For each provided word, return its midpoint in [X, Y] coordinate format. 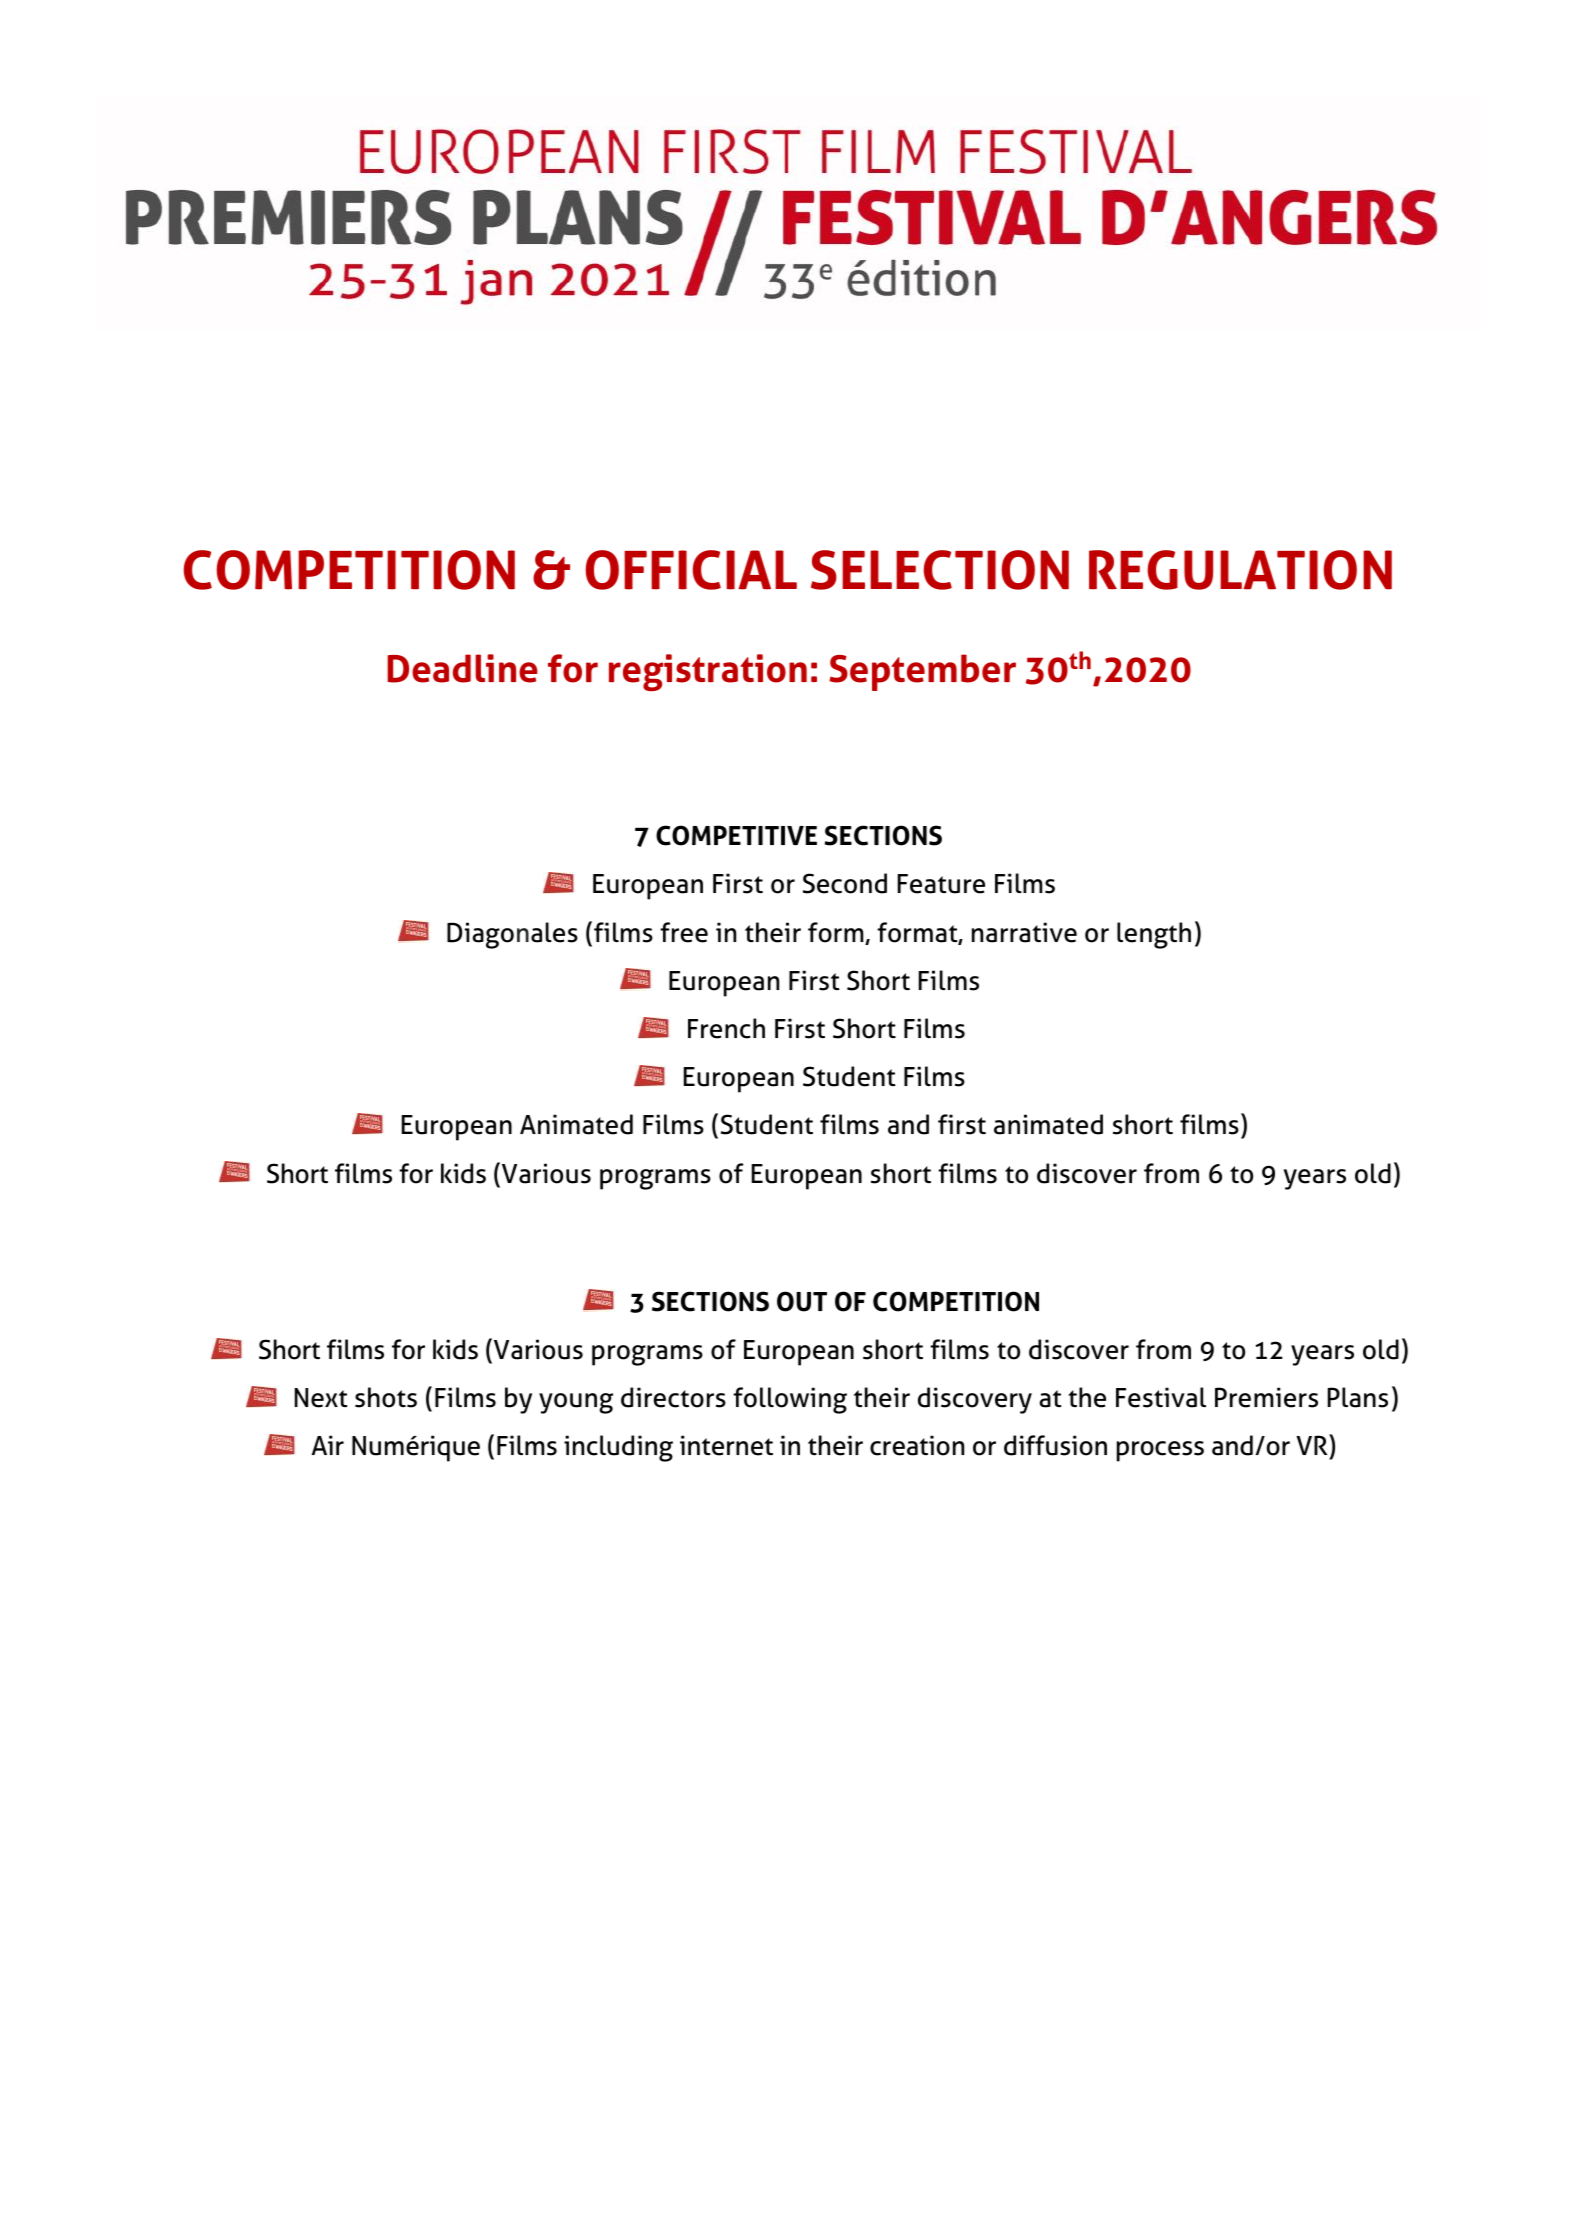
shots [386, 1397]
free [684, 932]
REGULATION [1240, 570]
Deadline [462, 668]
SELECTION [940, 570]
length [1154, 935]
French [726, 1028]
